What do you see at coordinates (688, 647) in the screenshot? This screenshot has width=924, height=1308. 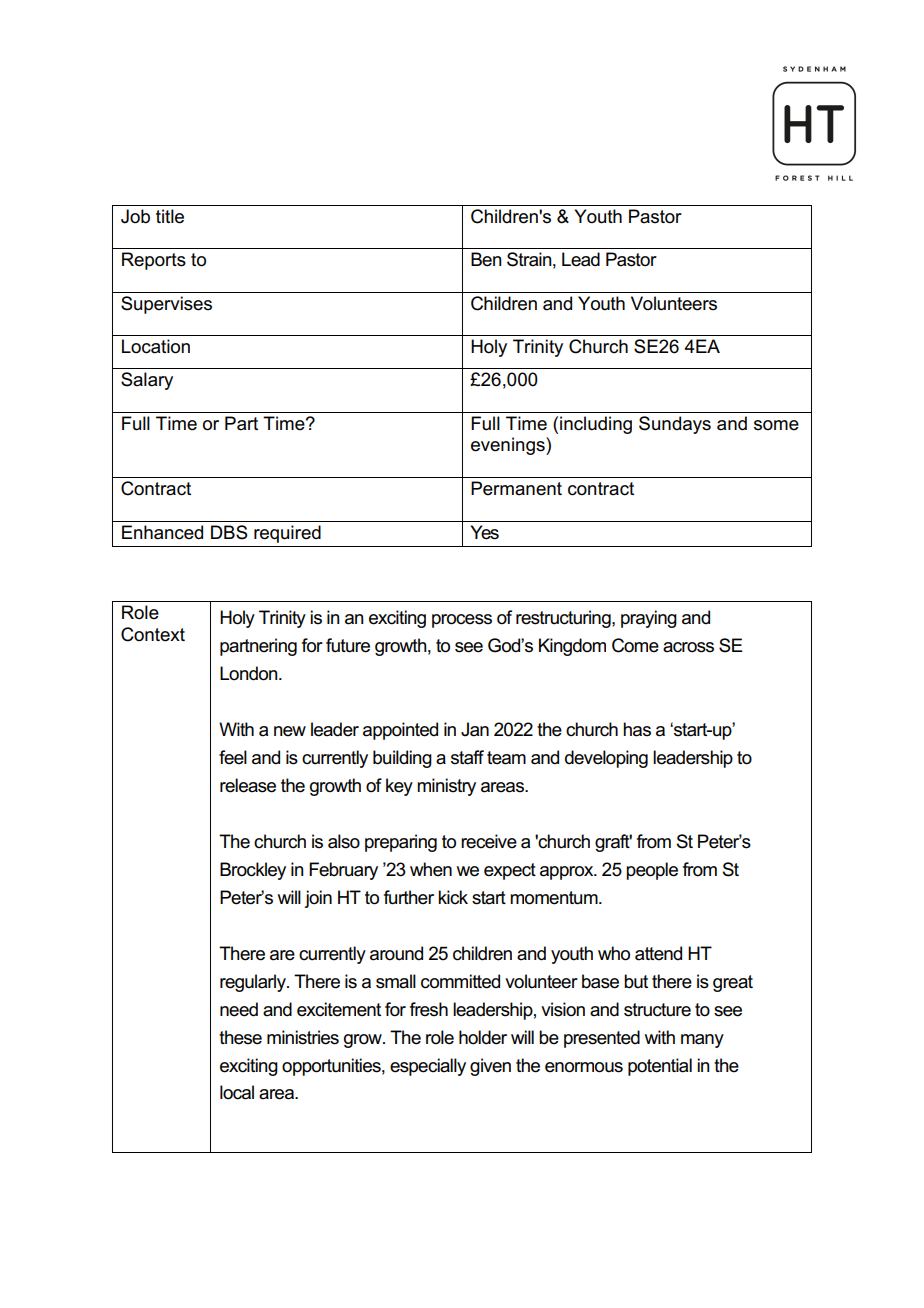 I see `across` at bounding box center [688, 647].
